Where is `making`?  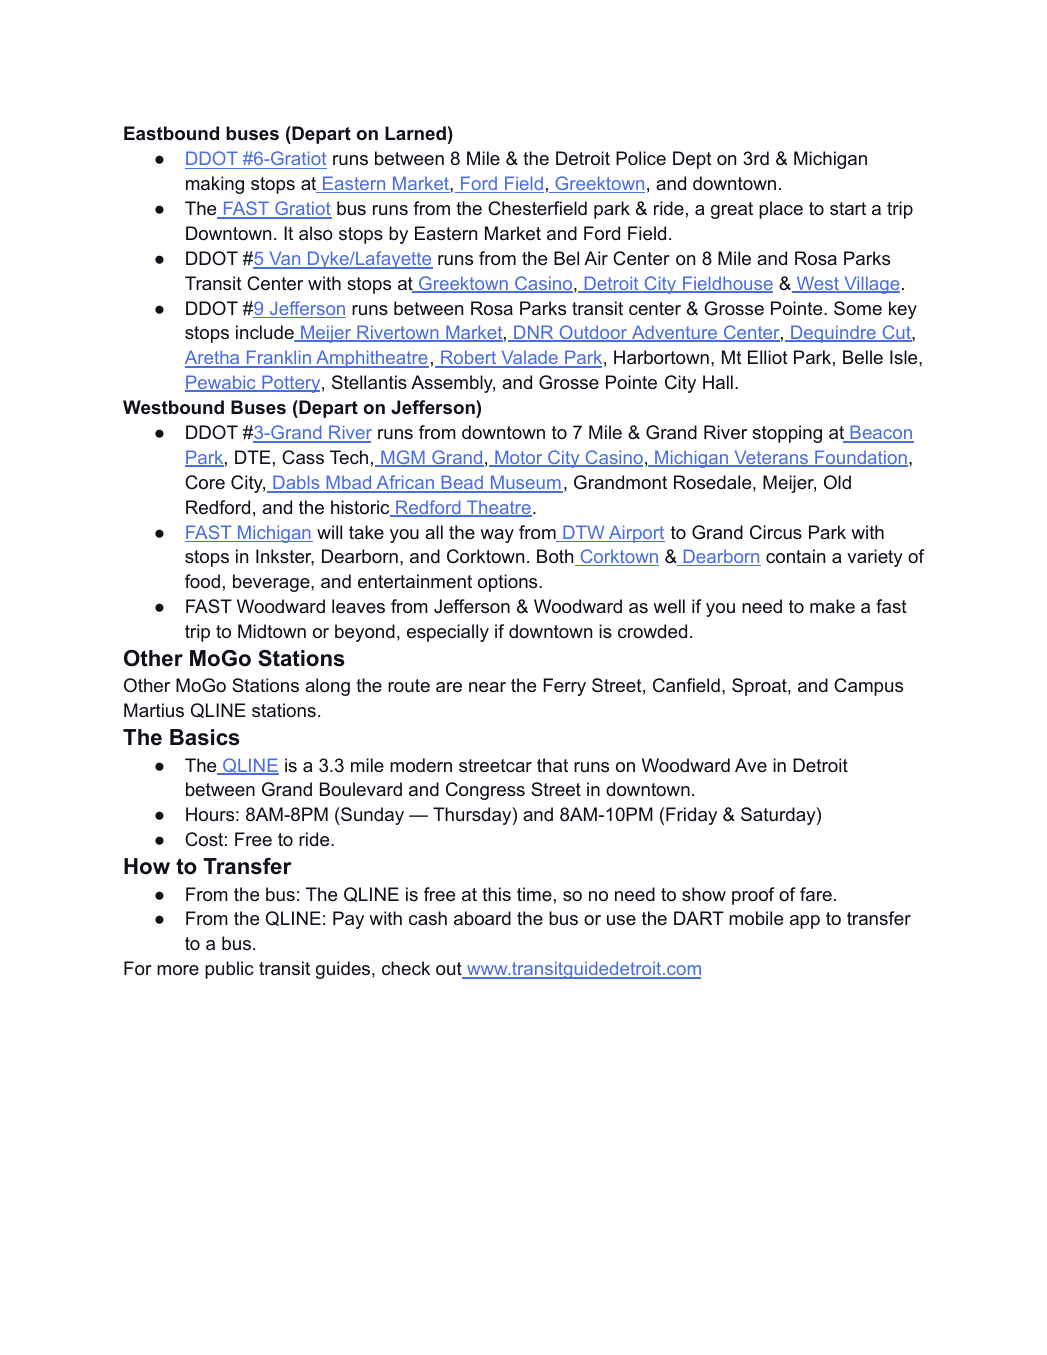 making is located at coordinates (215, 185).
